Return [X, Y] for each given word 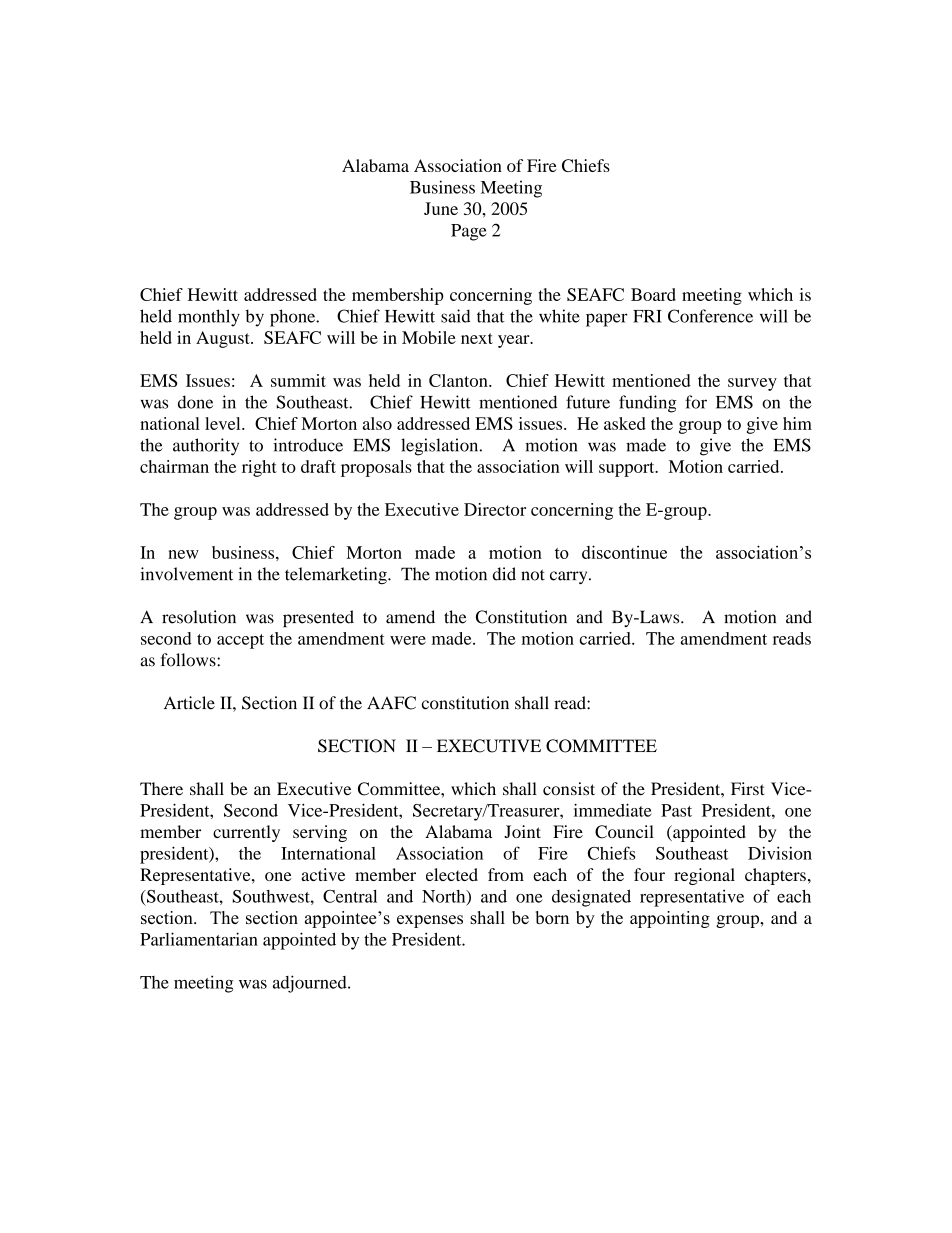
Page [469, 232]
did [504, 574]
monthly [209, 318]
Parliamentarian [199, 939]
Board [653, 294]
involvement [186, 574]
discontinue [624, 552]
